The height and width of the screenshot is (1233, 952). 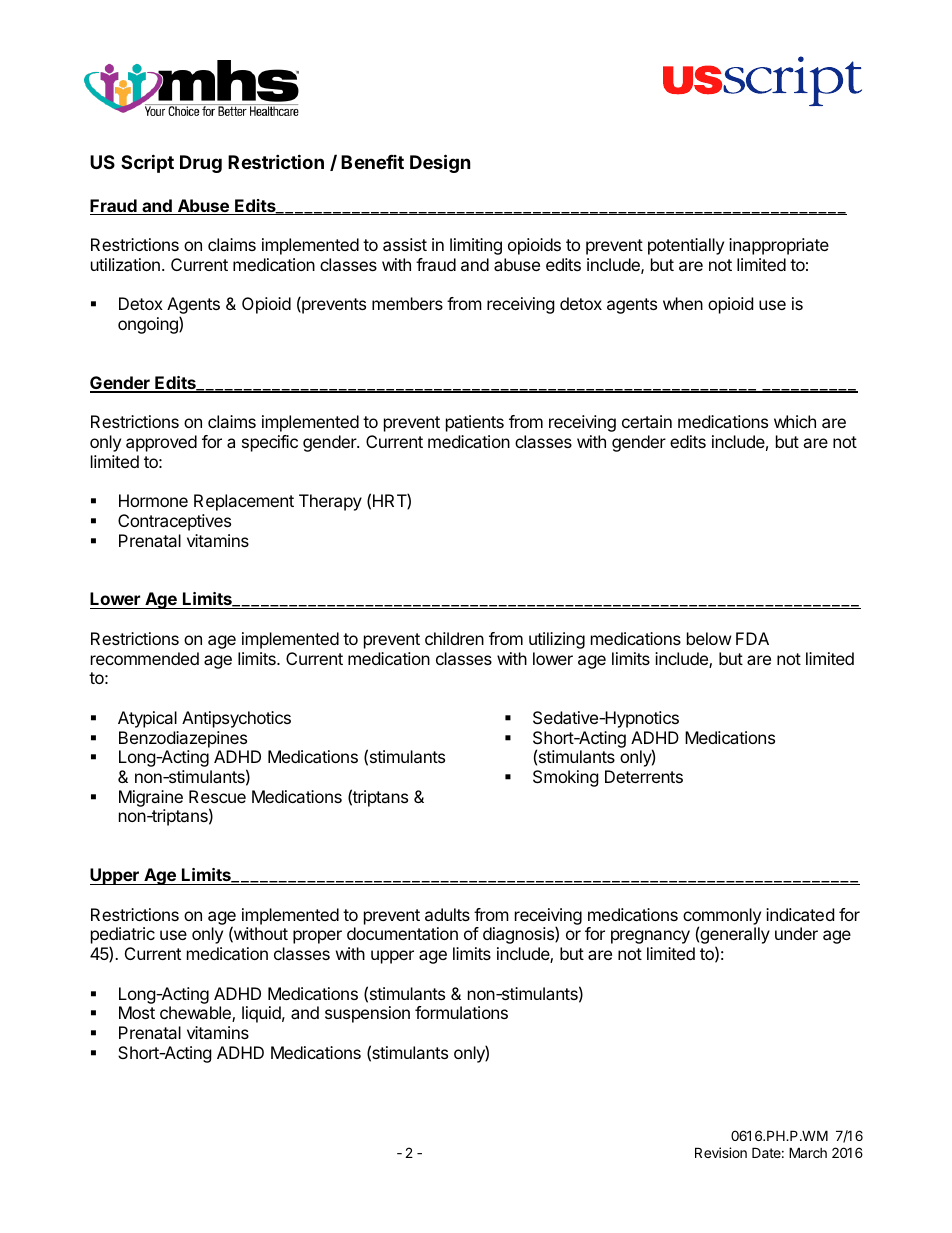 What do you see at coordinates (196, 1014) in the screenshot?
I see `chewable` at bounding box center [196, 1014].
